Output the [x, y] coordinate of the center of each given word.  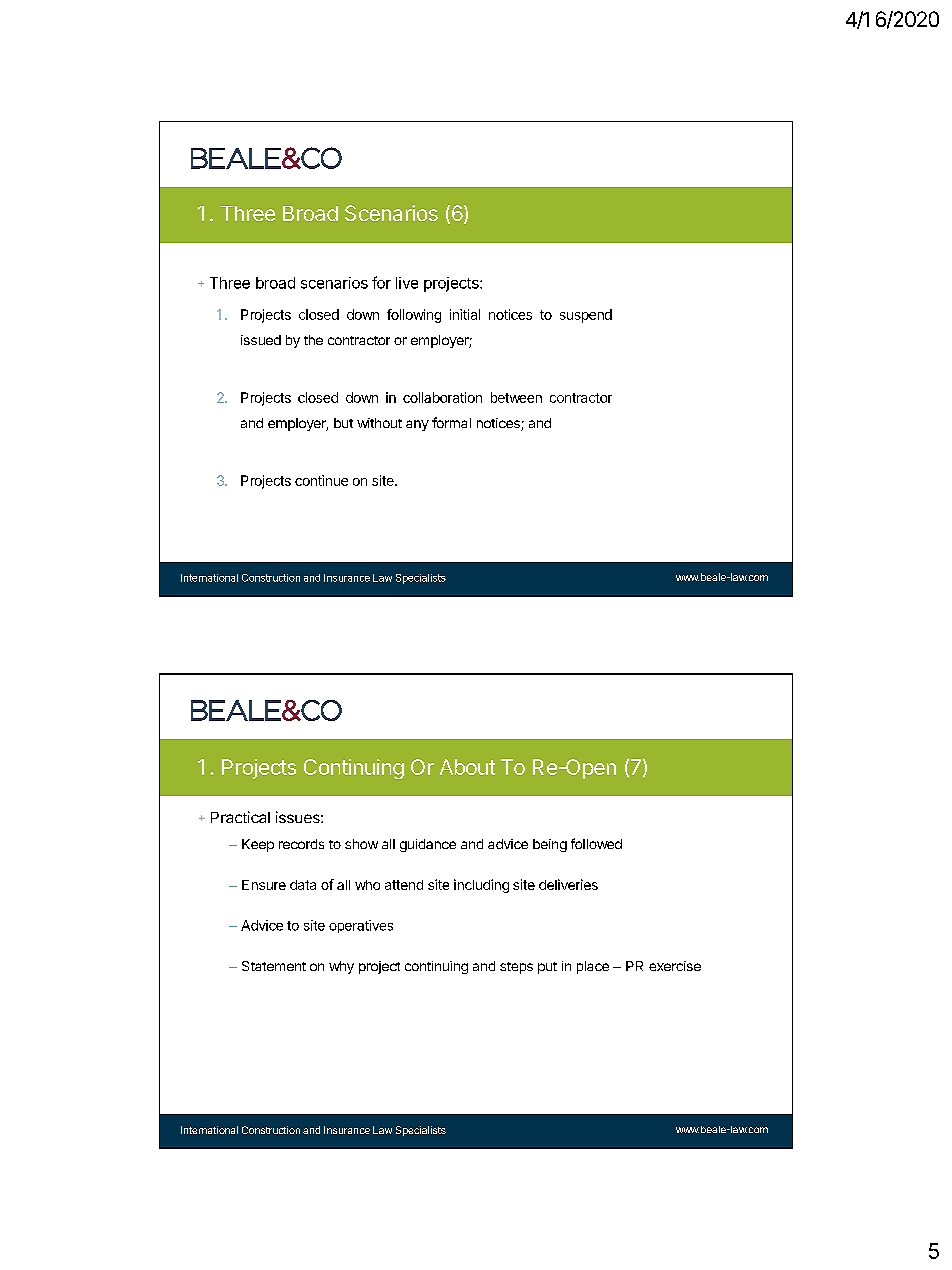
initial [465, 314]
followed [596, 843]
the [313, 340]
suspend [586, 316]
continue [321, 480]
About [467, 767]
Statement [274, 966]
